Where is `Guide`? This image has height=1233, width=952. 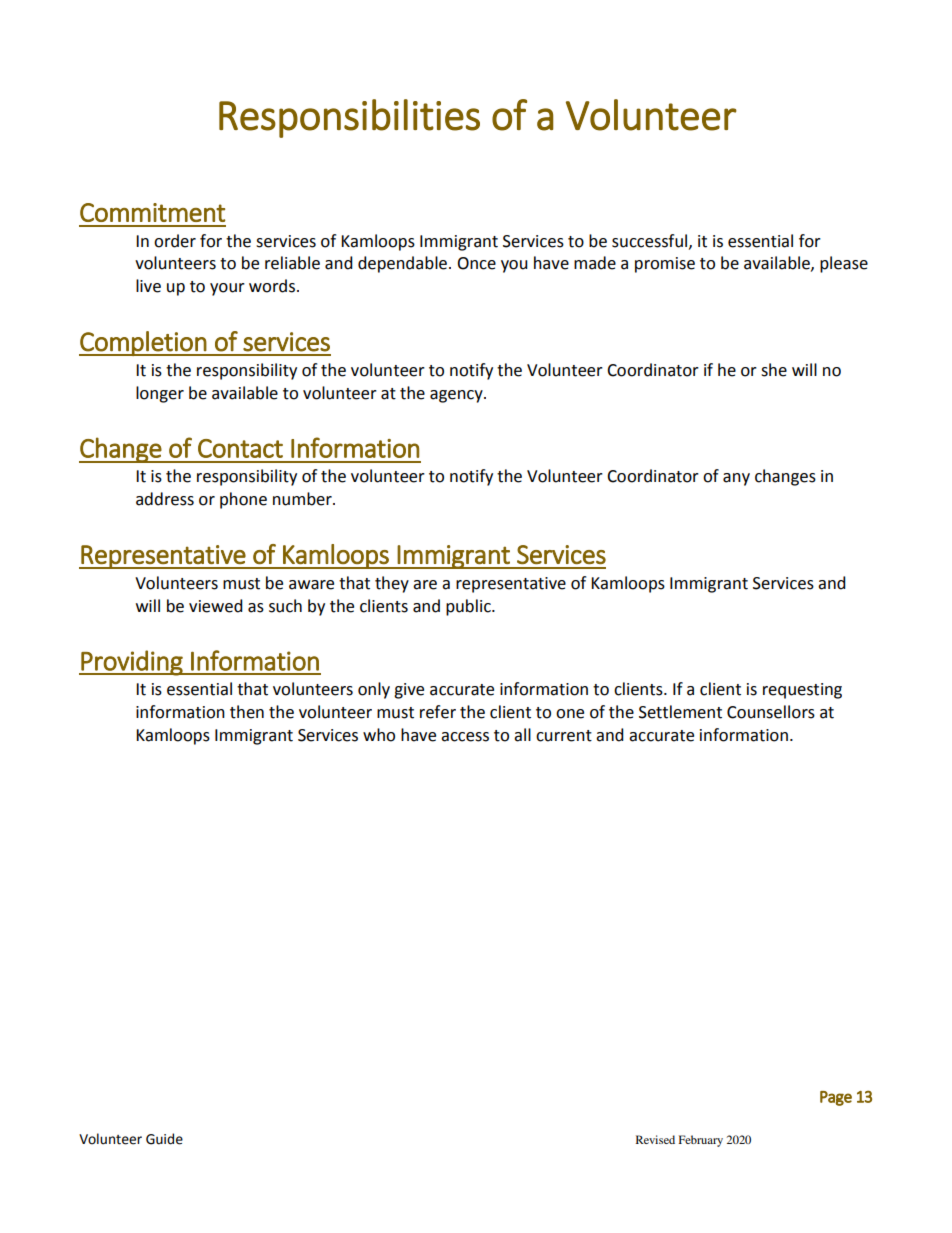
Guide is located at coordinates (164, 1139).
